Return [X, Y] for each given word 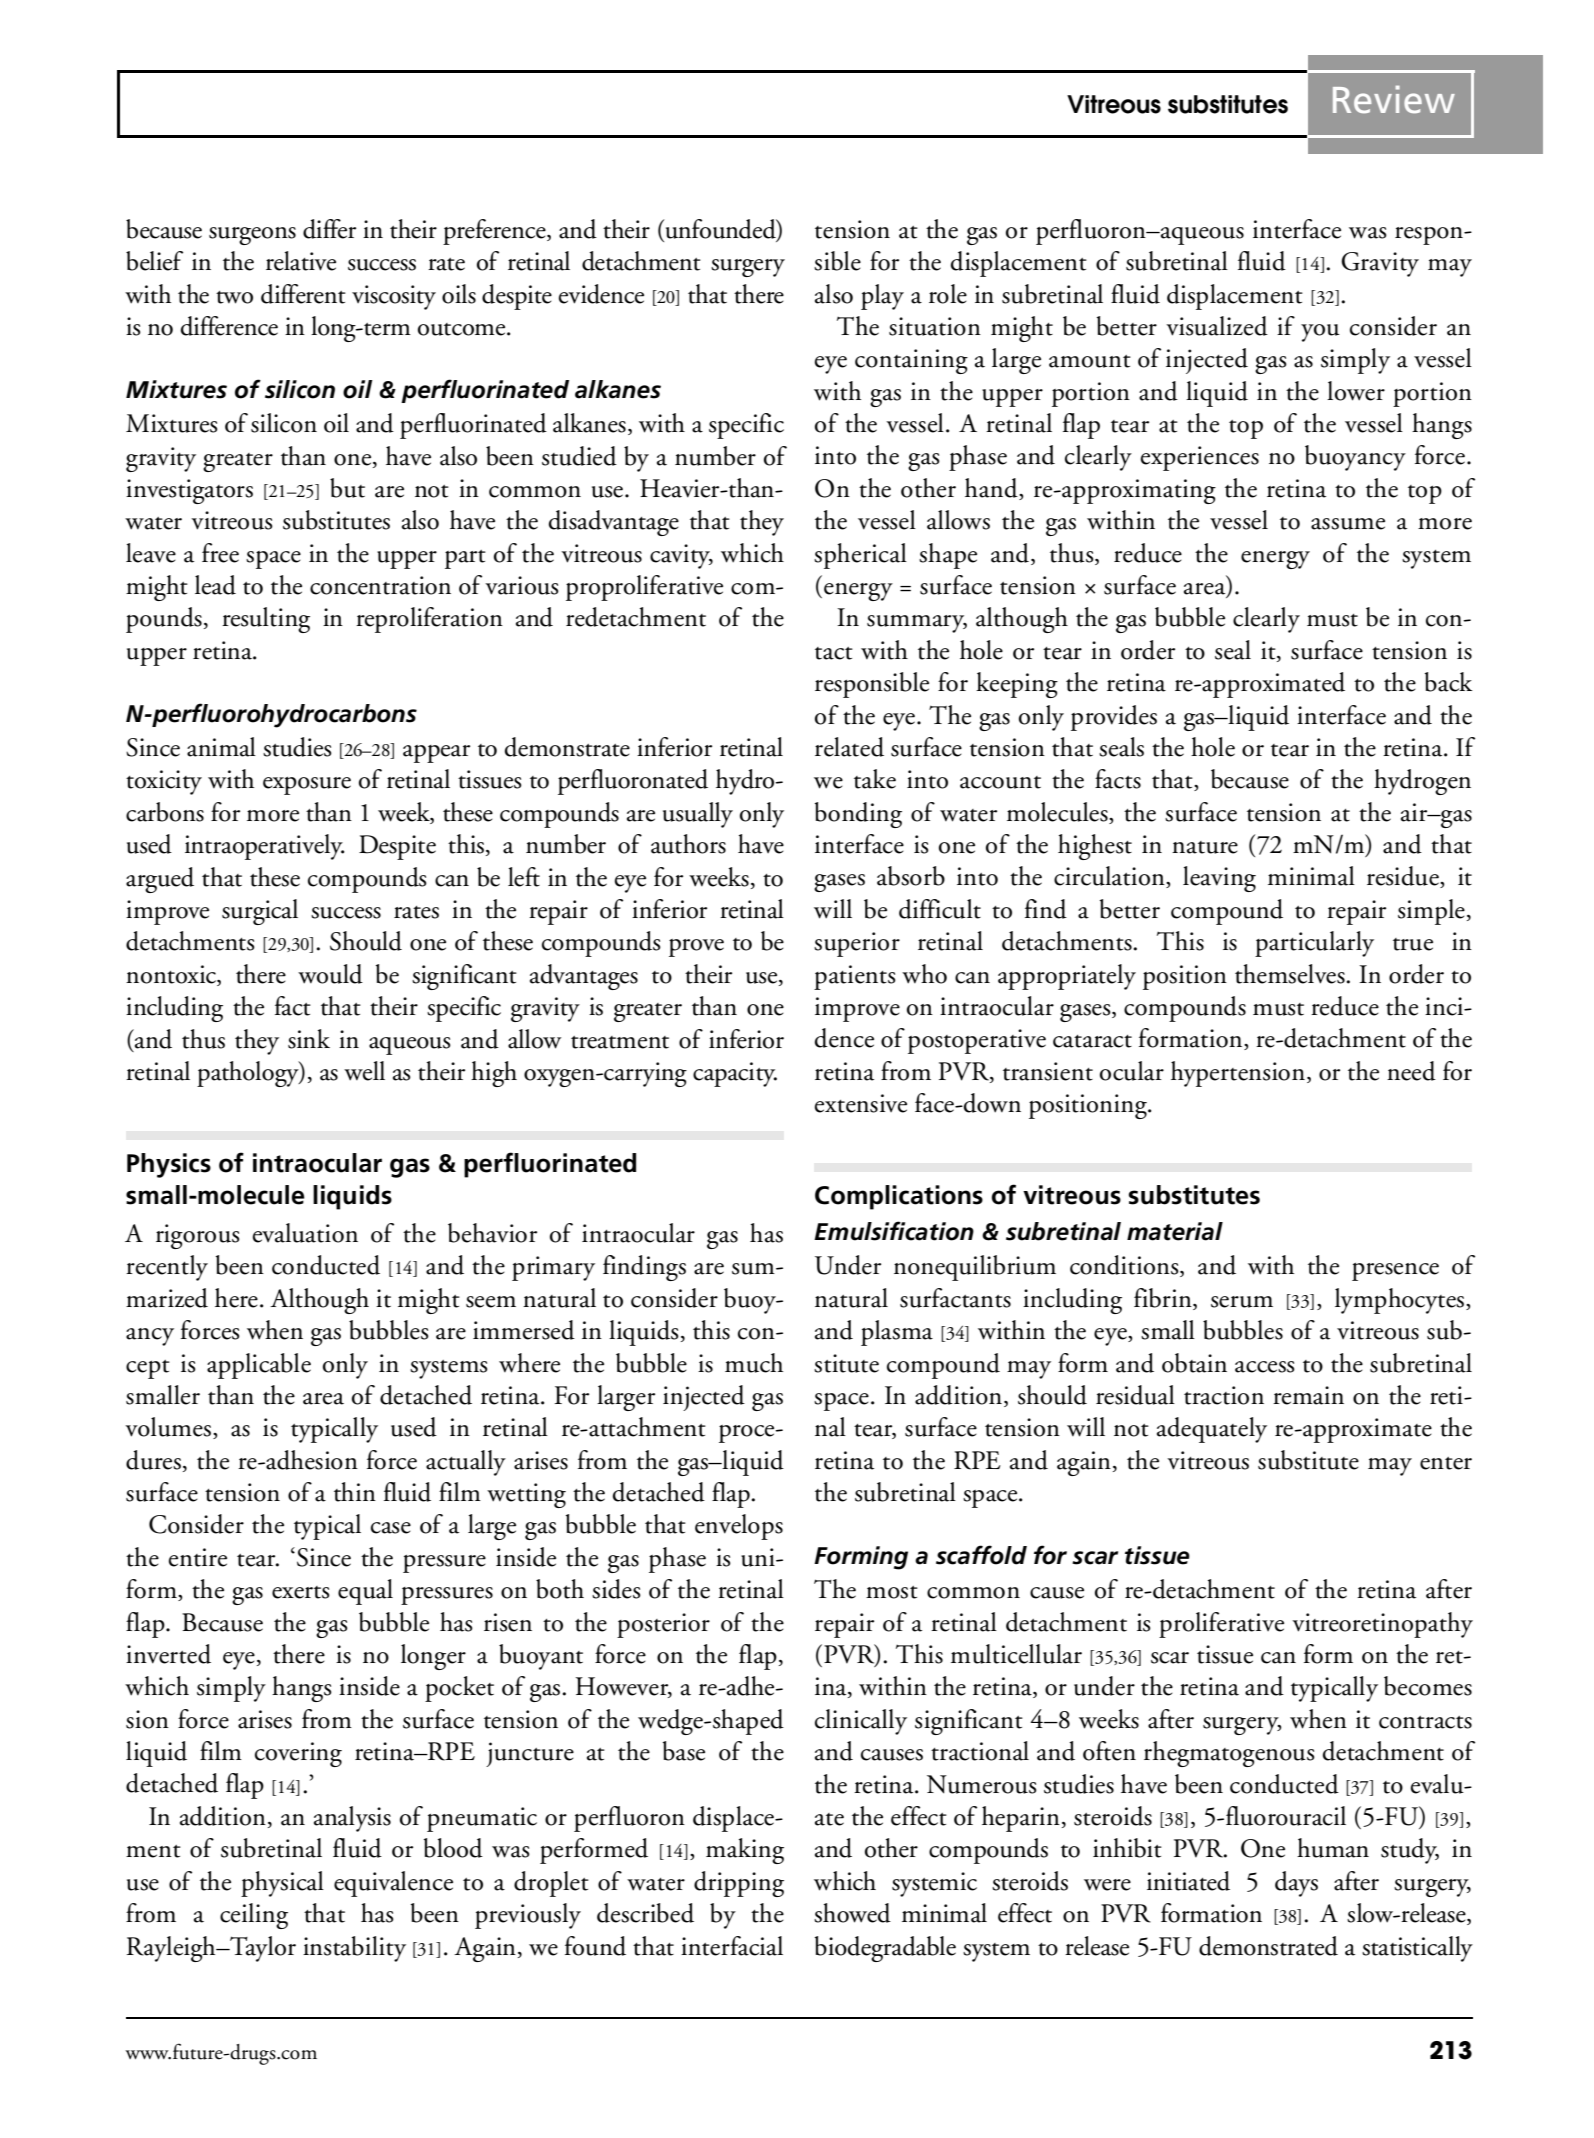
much [754, 1363]
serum [1242, 1302]
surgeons [252, 236]
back [1449, 682]
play [882, 297]
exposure [307, 786]
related [849, 747]
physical [282, 1884]
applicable [259, 1366]
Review [1394, 99]
